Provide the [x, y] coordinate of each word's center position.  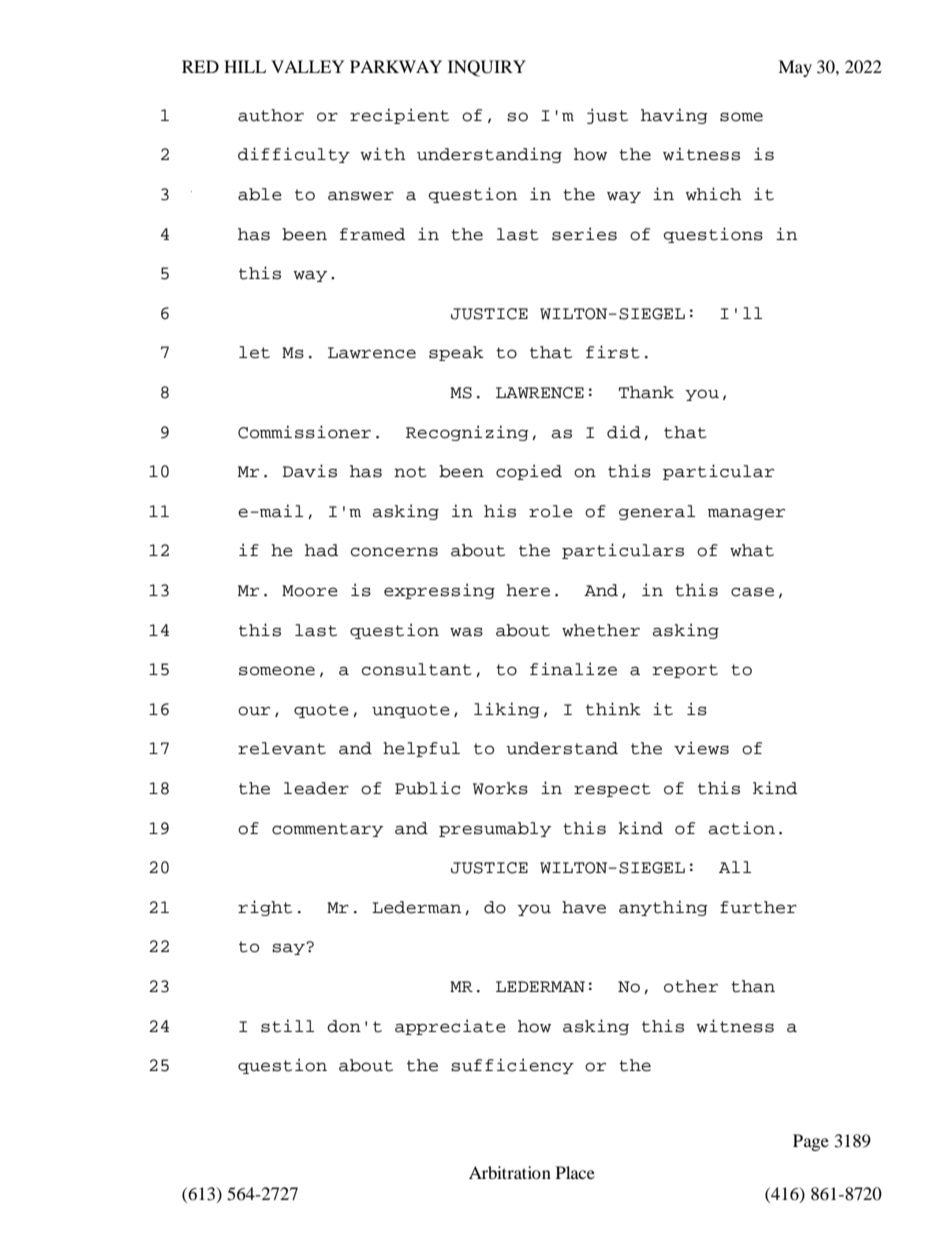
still [288, 1026]
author [271, 115]
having [674, 116]
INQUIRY [487, 68]
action [741, 828]
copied [529, 472]
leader [316, 788]
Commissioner [304, 432]
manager [746, 514]
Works [500, 788]
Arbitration [510, 1172]
